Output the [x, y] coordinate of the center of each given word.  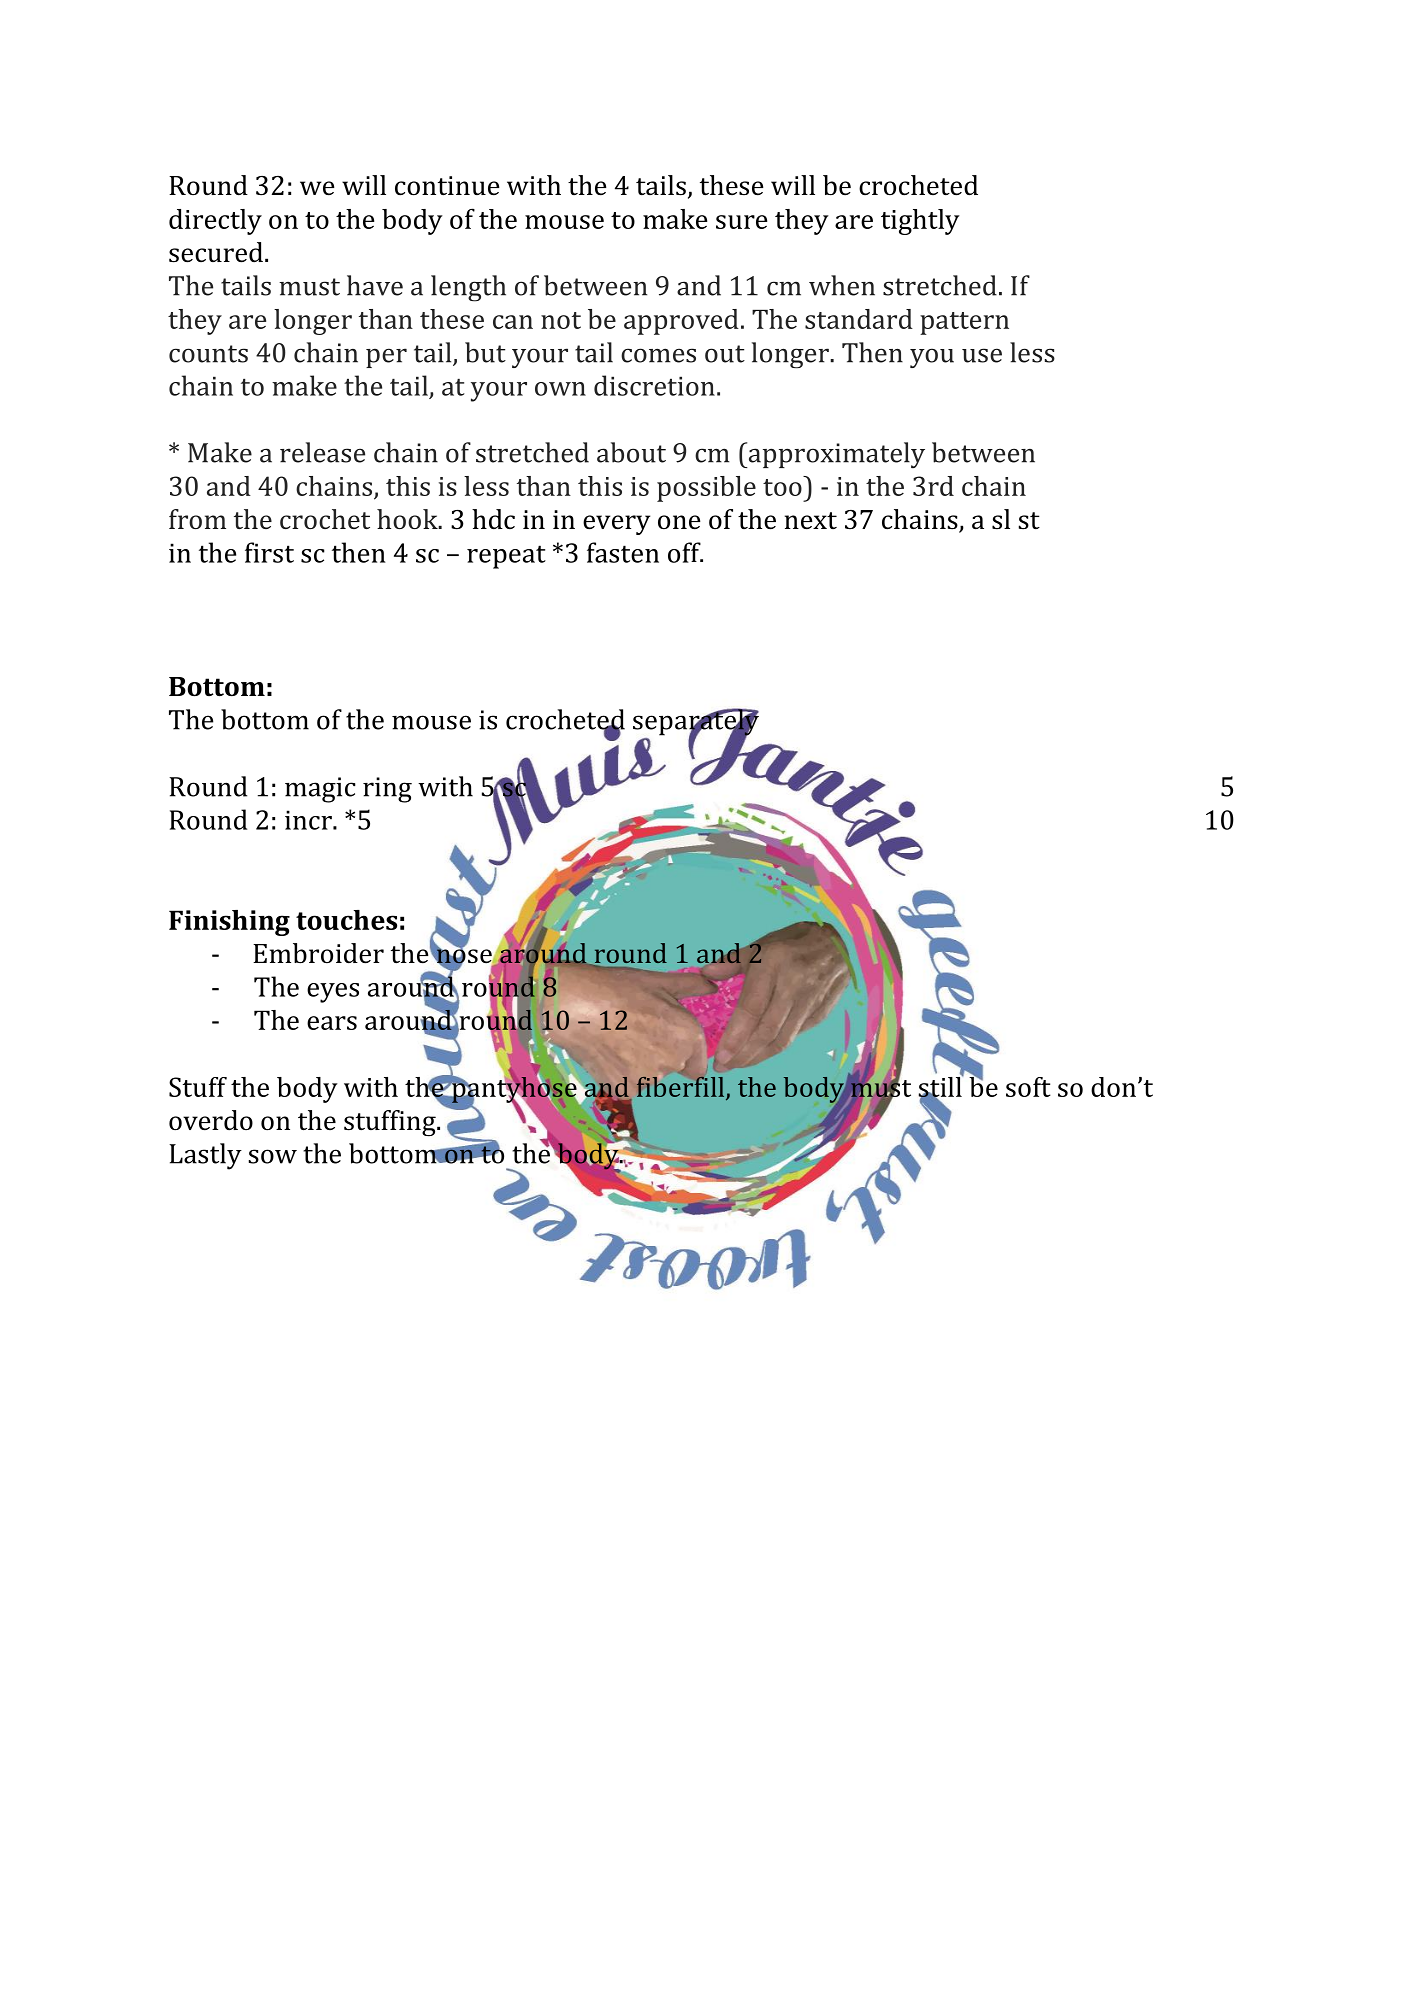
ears [332, 1023]
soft [1028, 1087]
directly [215, 222]
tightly [920, 222]
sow [273, 1156]
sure [741, 222]
